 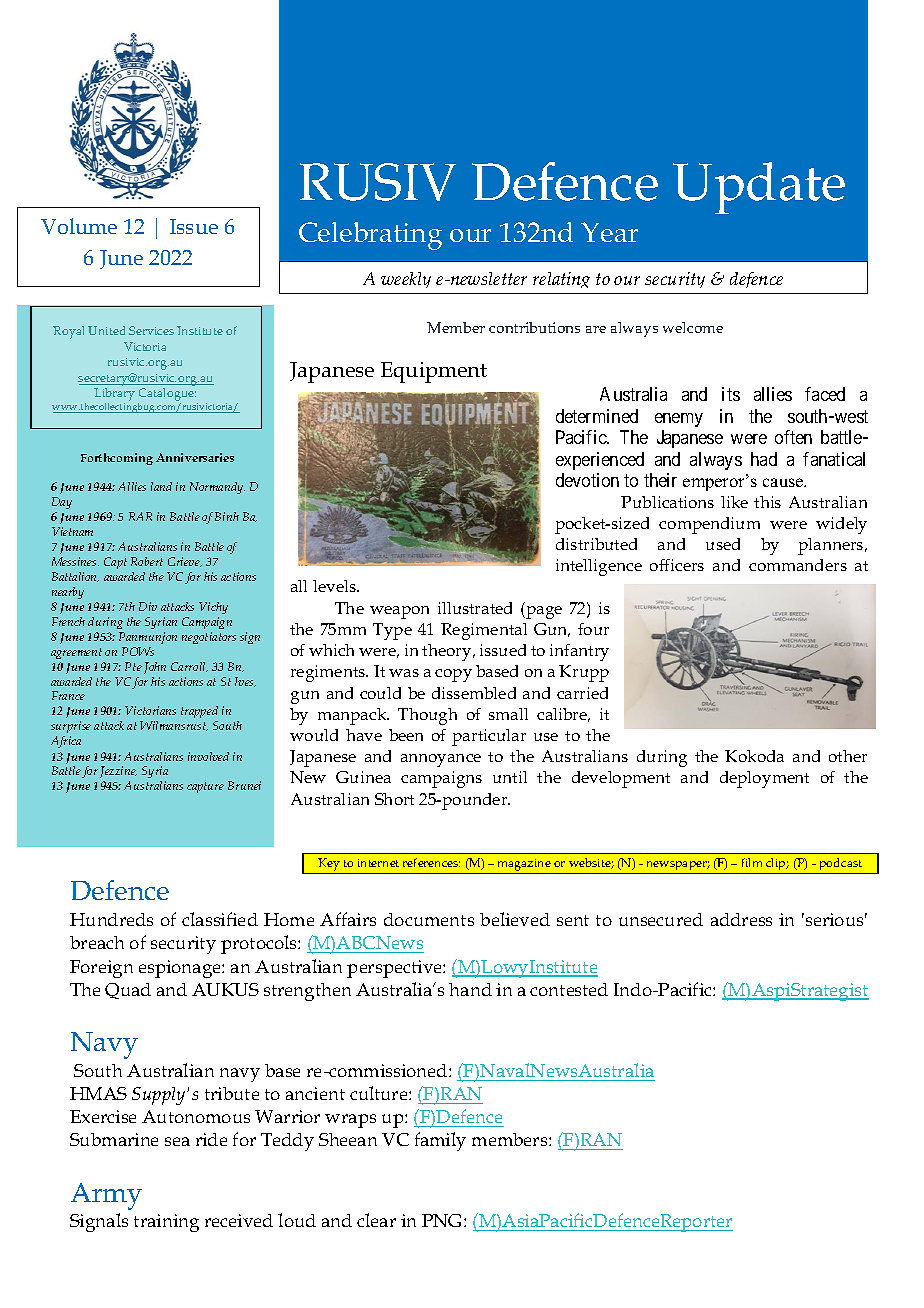 I want to click on Robert, so click(x=147, y=561).
